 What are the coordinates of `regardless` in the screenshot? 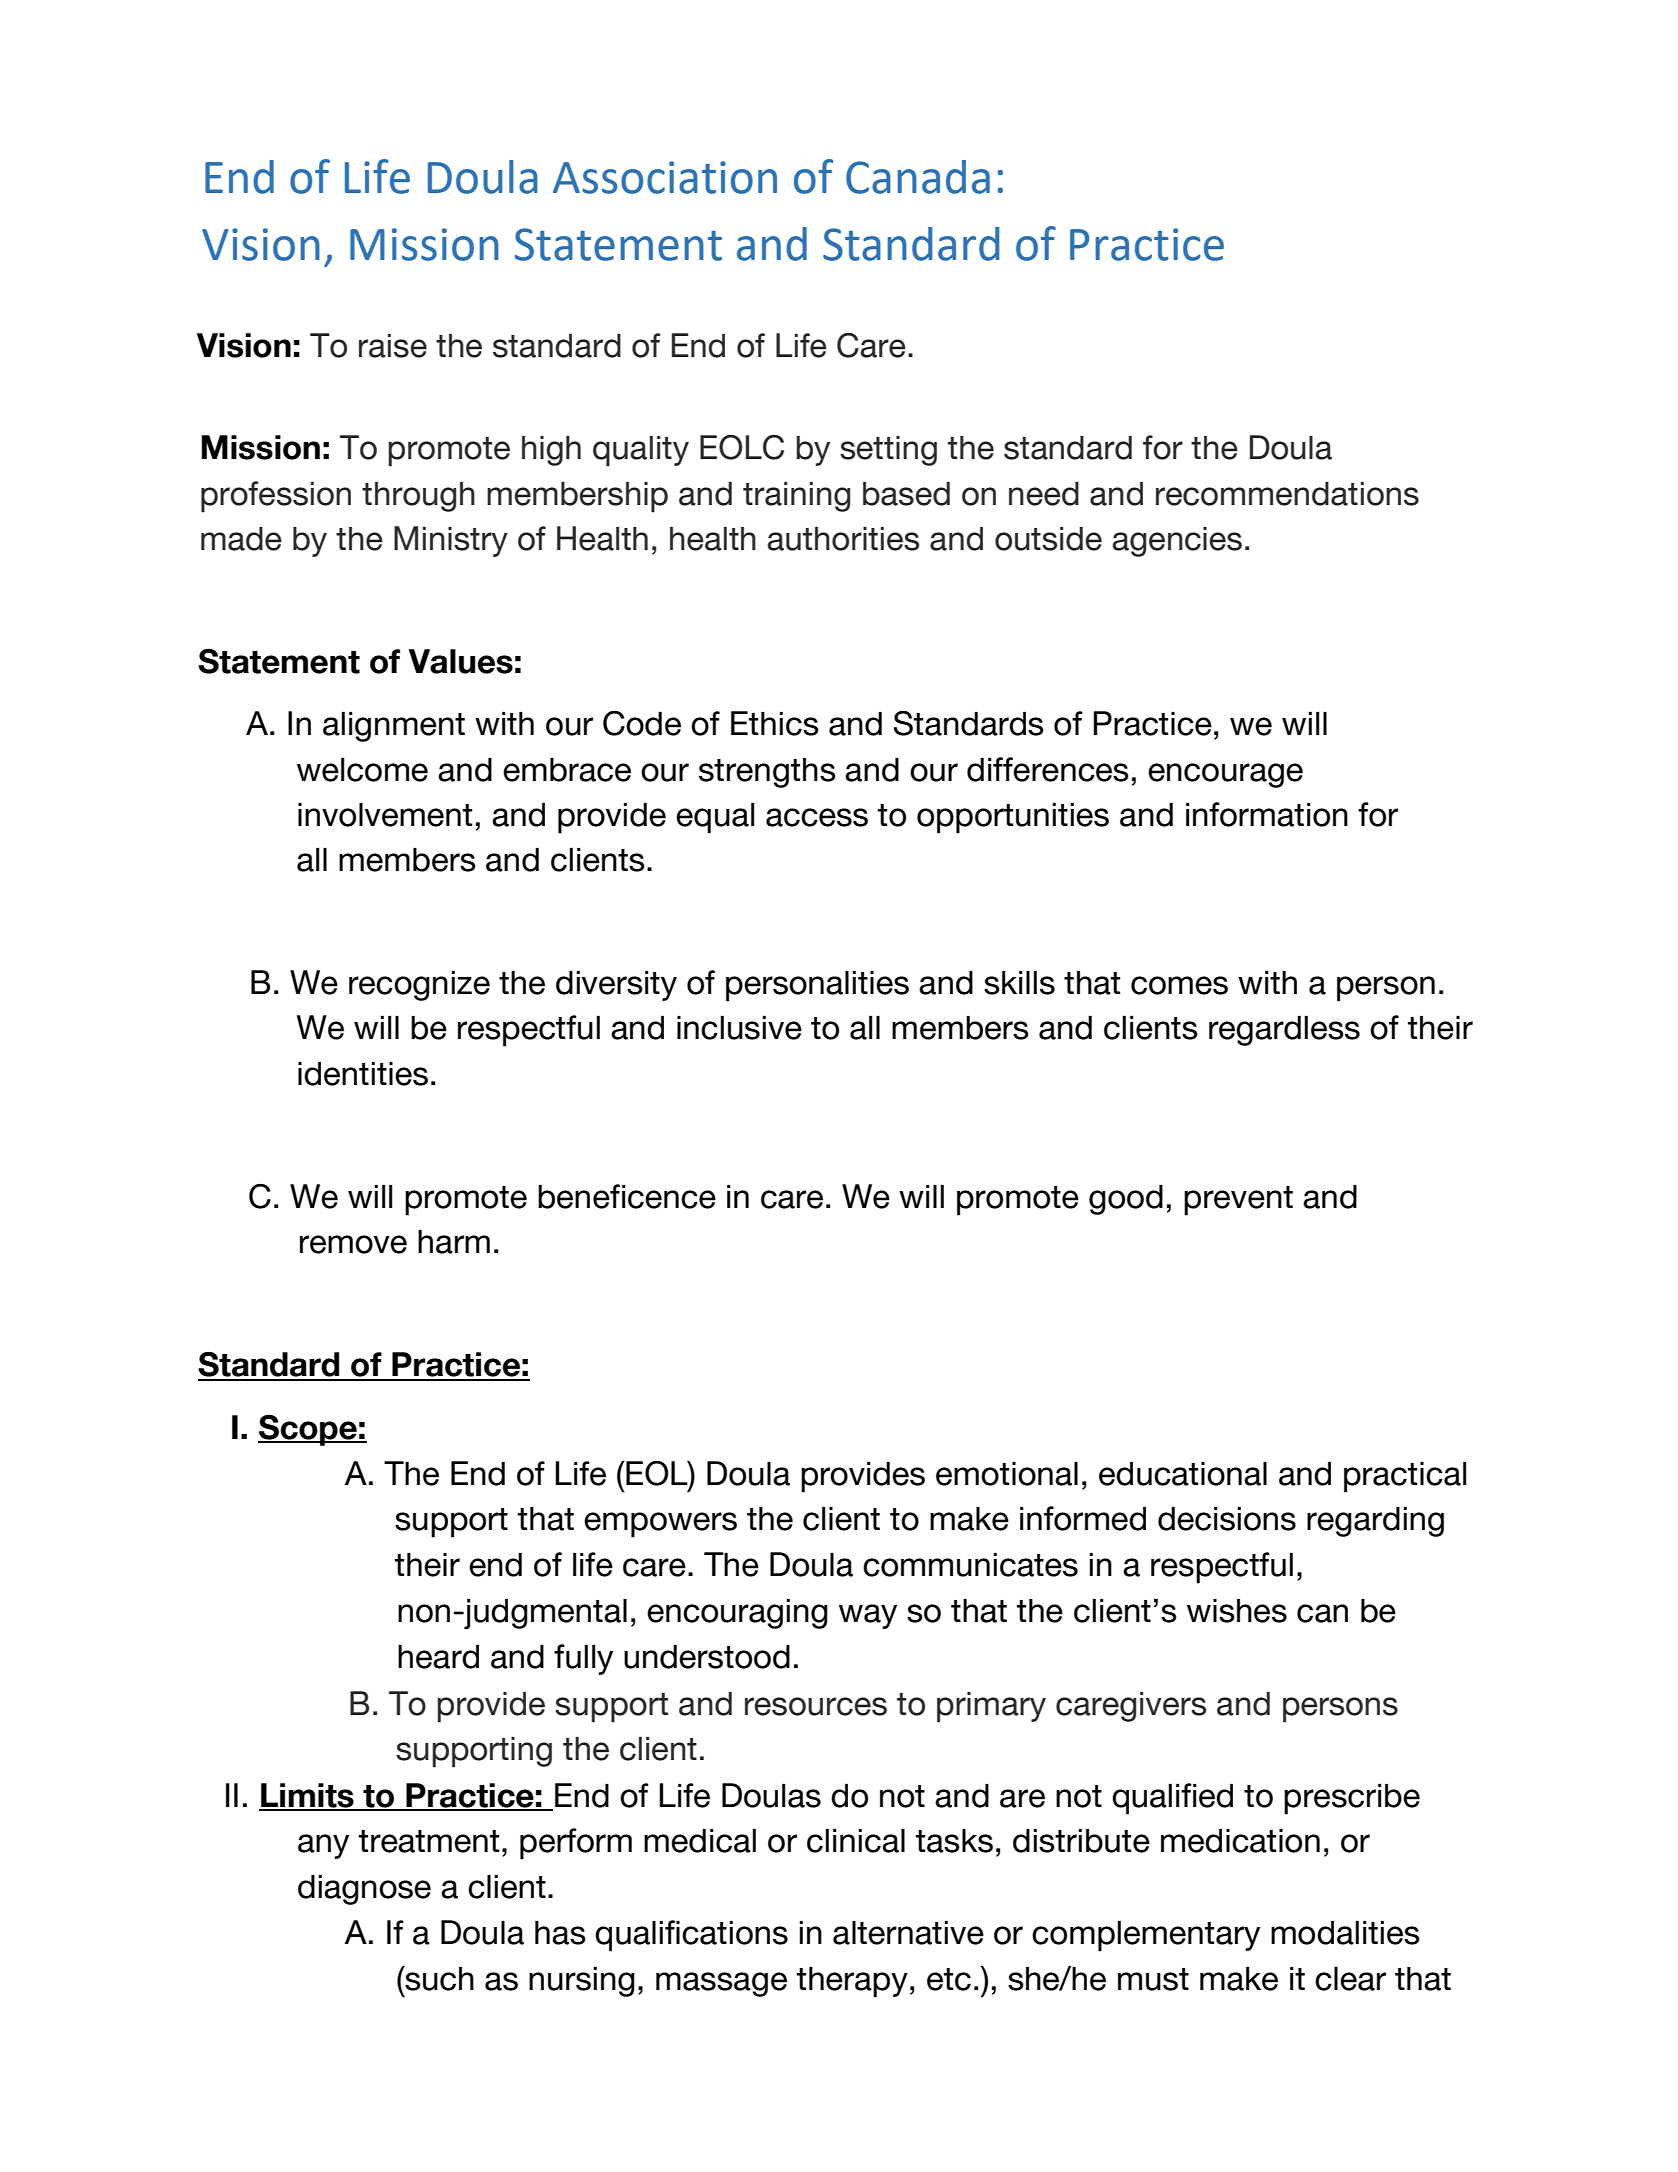 It's located at (1284, 1031).
